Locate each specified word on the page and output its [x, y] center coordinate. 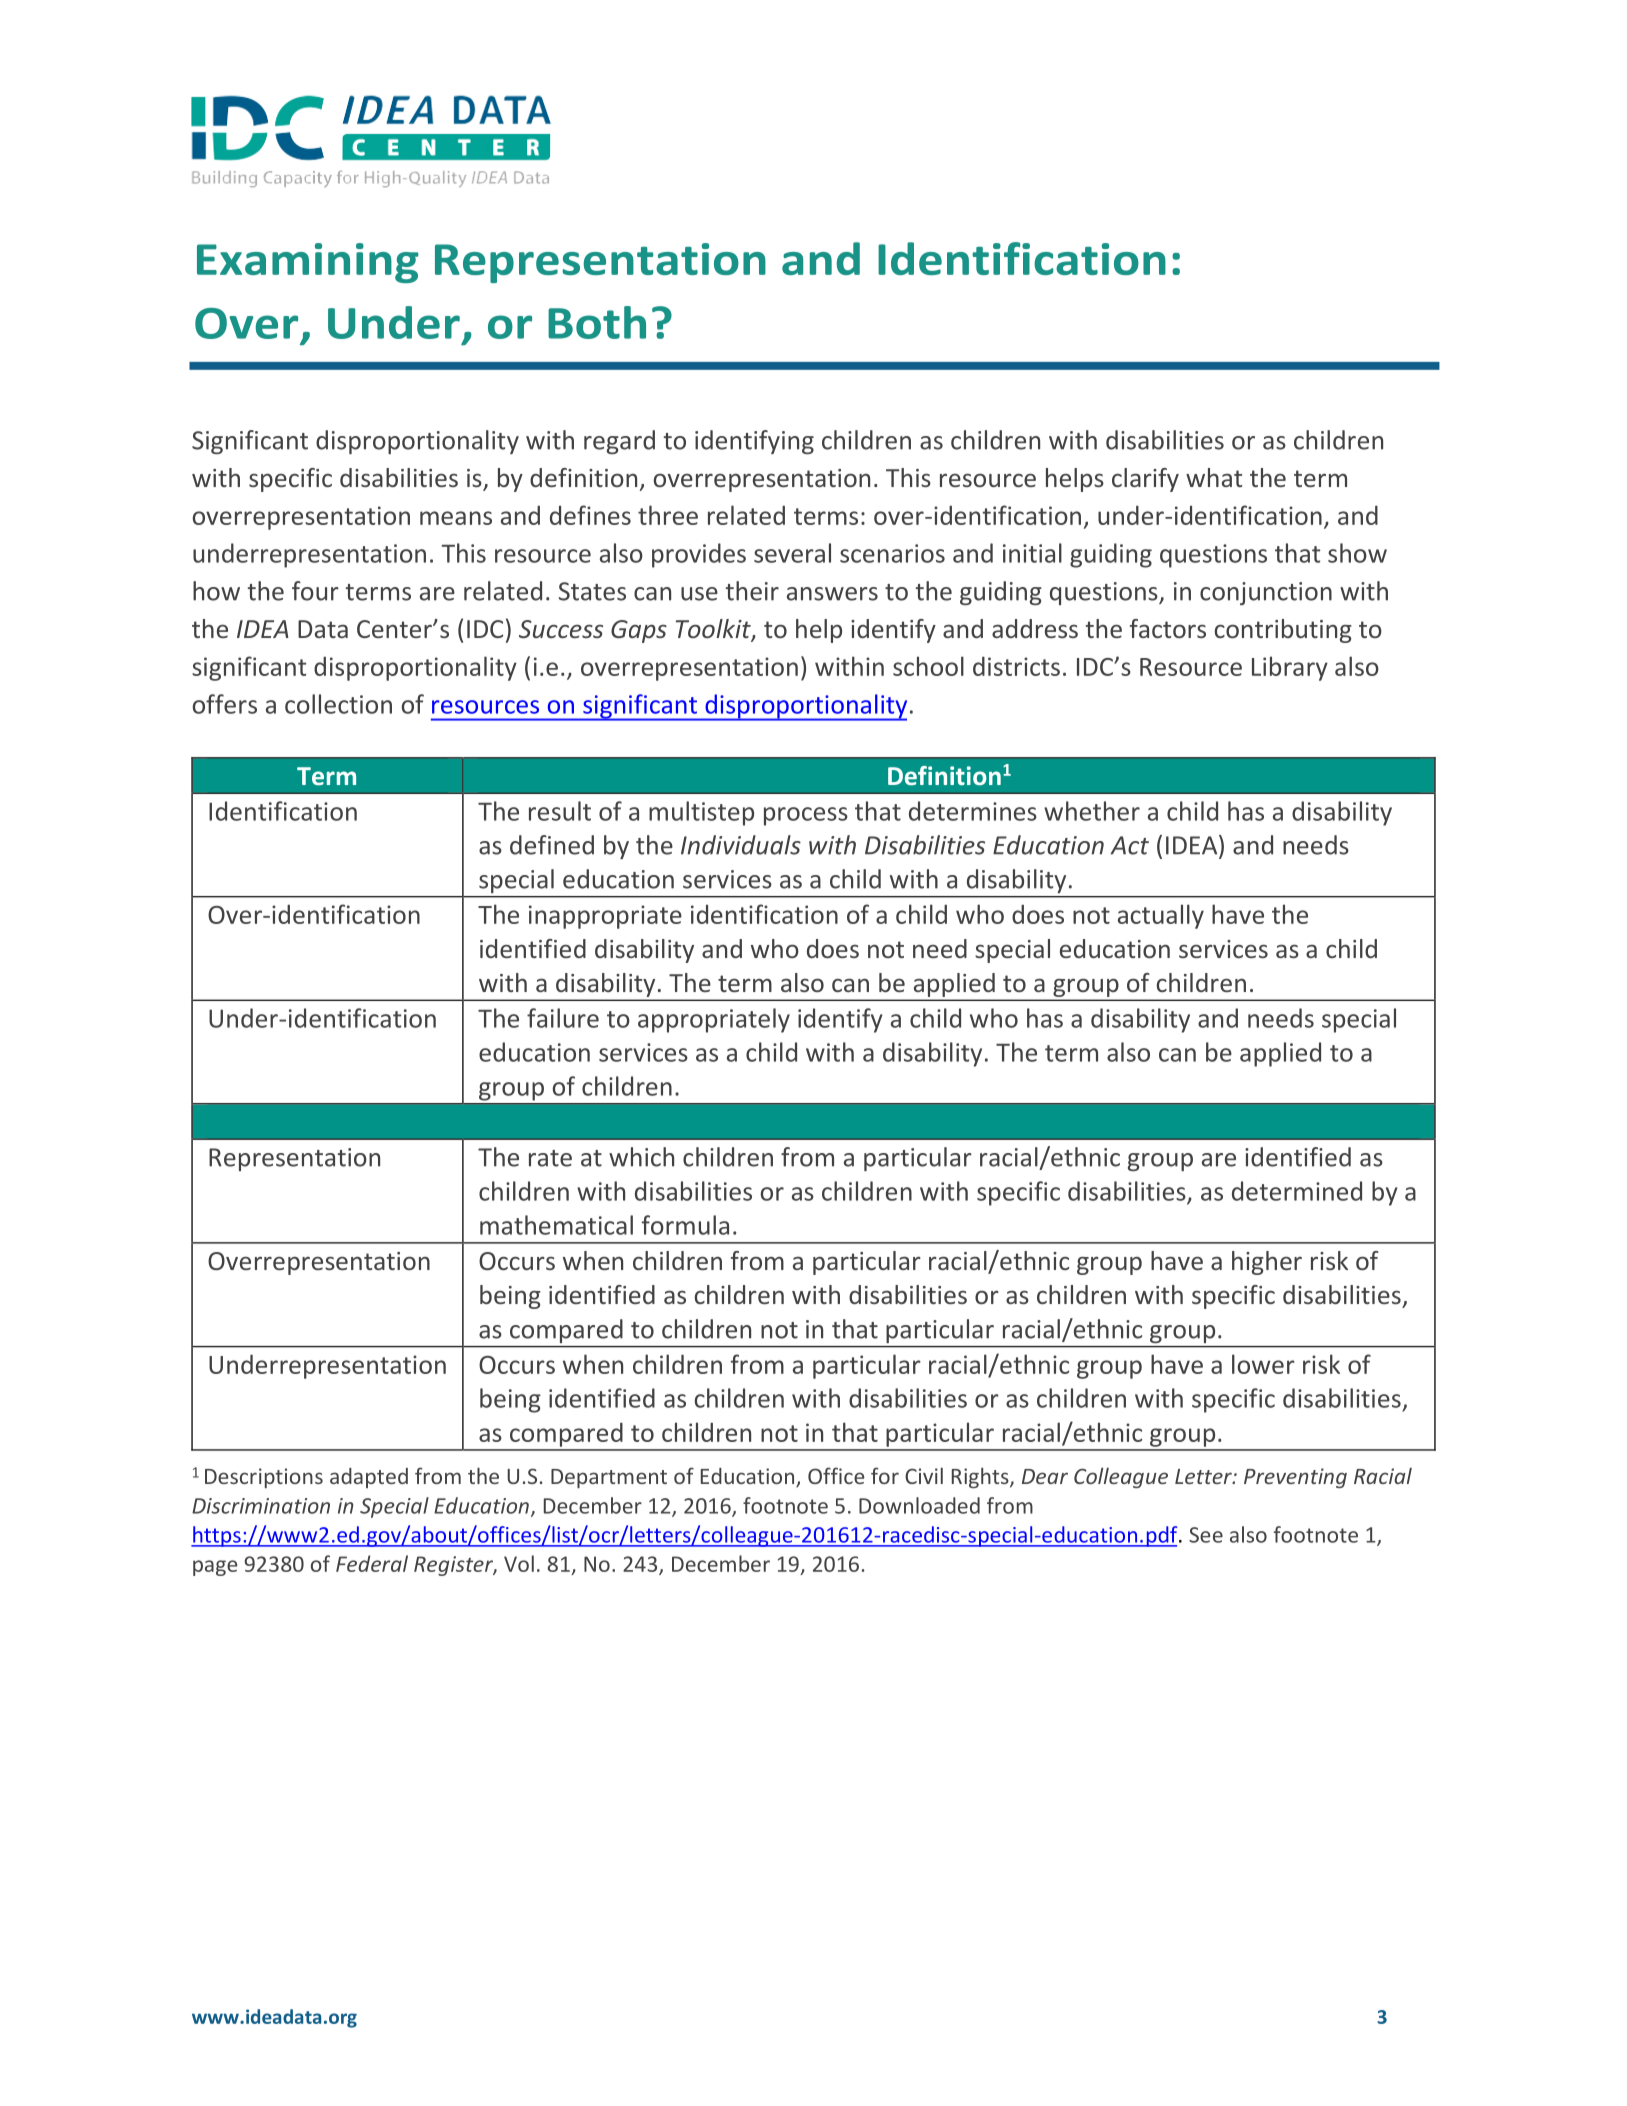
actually [1161, 916]
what [1214, 477]
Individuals [741, 845]
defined [552, 845]
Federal [372, 1563]
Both [597, 322]
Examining [308, 263]
